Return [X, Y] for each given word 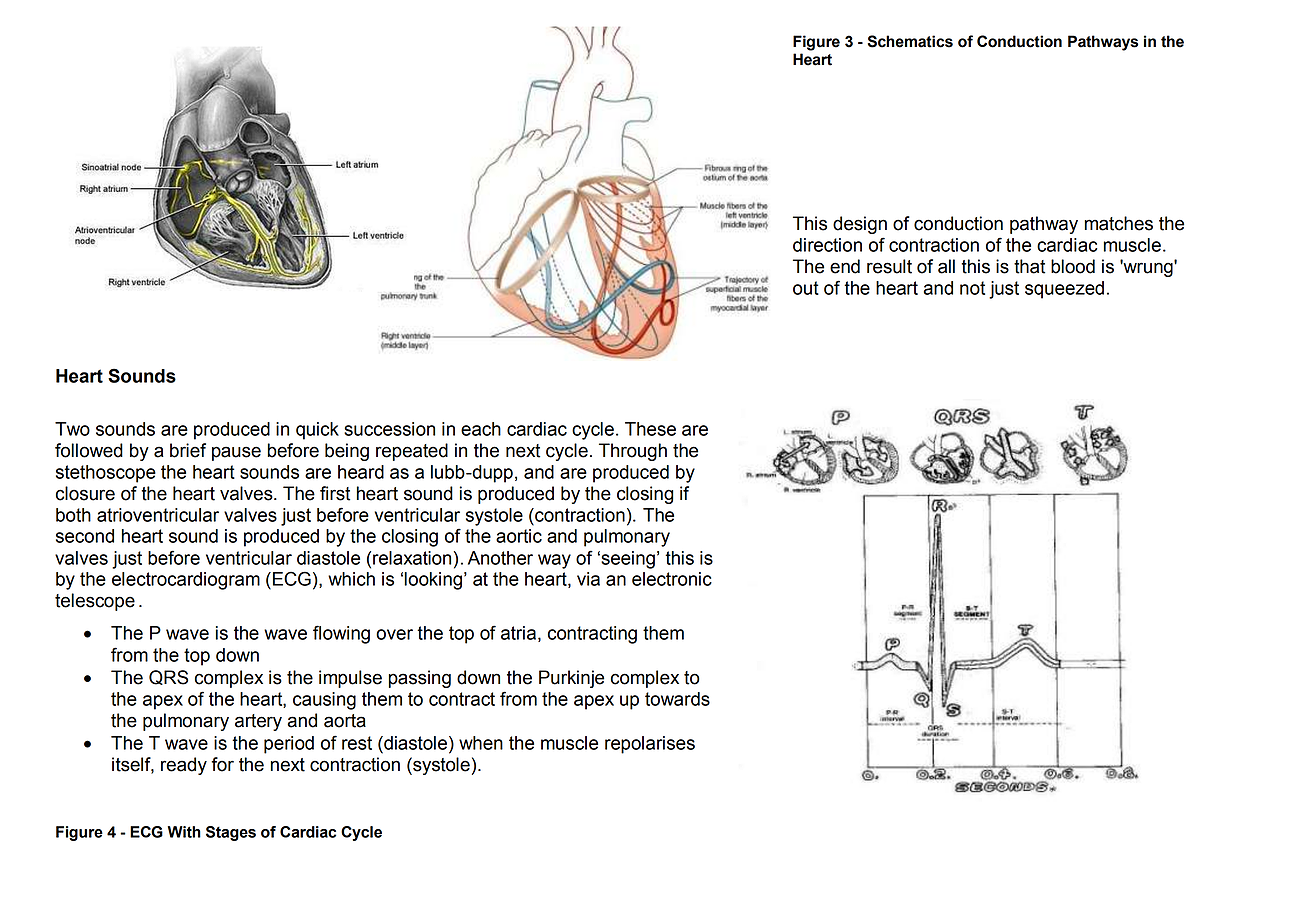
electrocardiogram [186, 581]
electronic [672, 579]
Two [72, 429]
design [860, 225]
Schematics [910, 41]
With [184, 832]
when [481, 743]
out [806, 288]
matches [1119, 223]
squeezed [1064, 290]
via [588, 579]
